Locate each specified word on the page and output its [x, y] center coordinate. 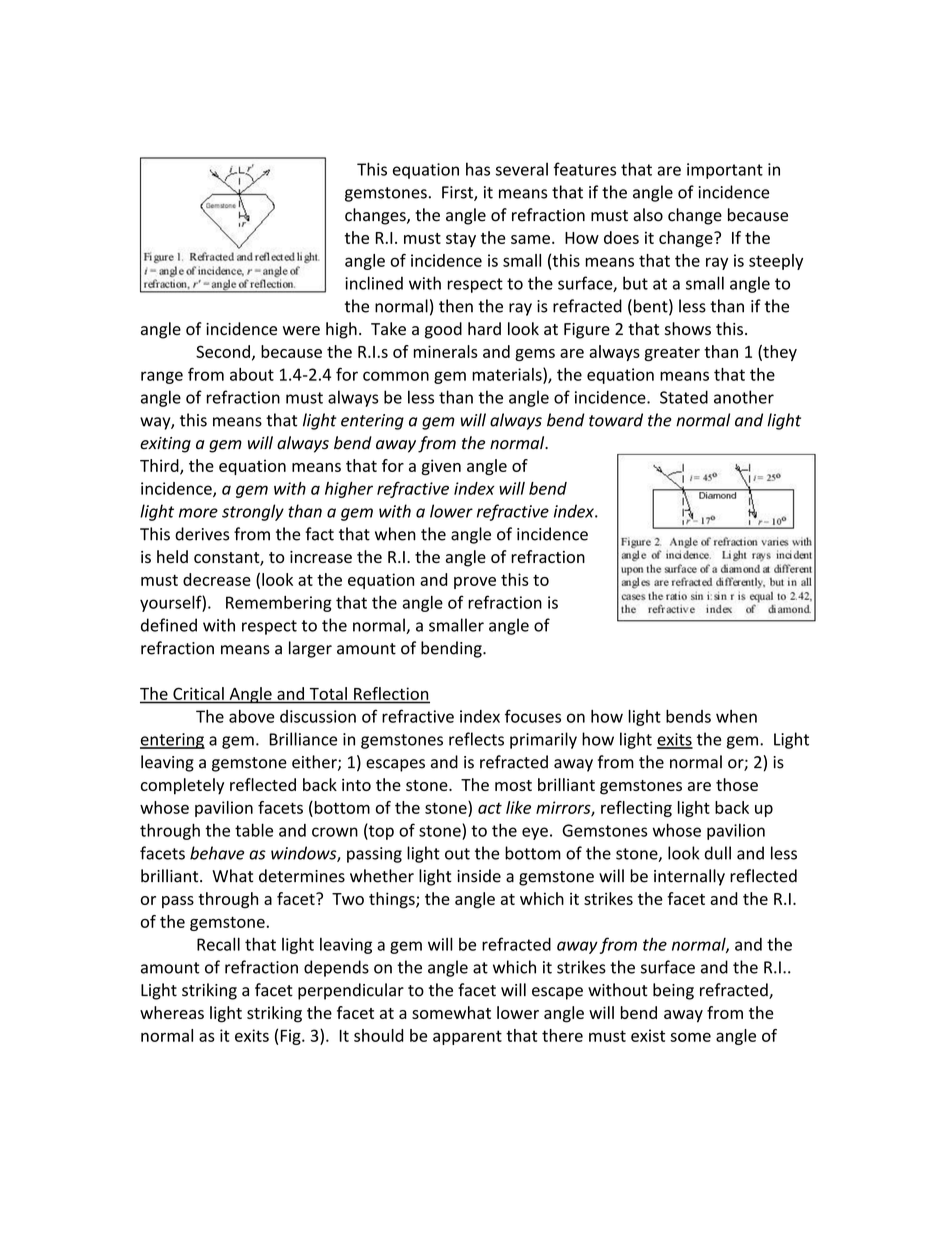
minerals [446, 351]
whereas [172, 1012]
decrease [217, 579]
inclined [374, 283]
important [725, 171]
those [737, 784]
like [518, 807]
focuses [533, 716]
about [252, 374]
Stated [684, 397]
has [478, 169]
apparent [467, 1037]
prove [475, 583]
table [254, 830]
